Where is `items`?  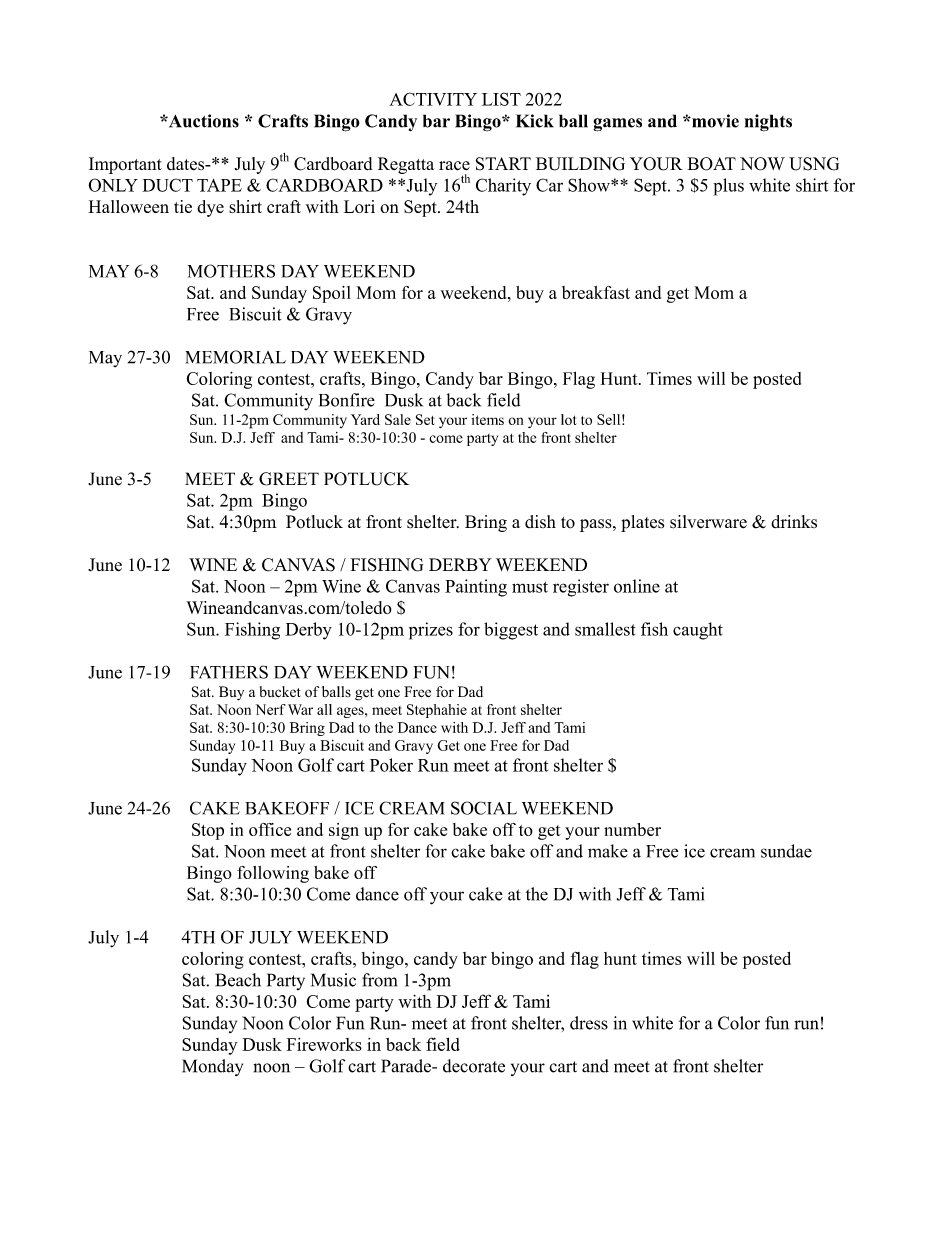 items is located at coordinates (487, 419).
